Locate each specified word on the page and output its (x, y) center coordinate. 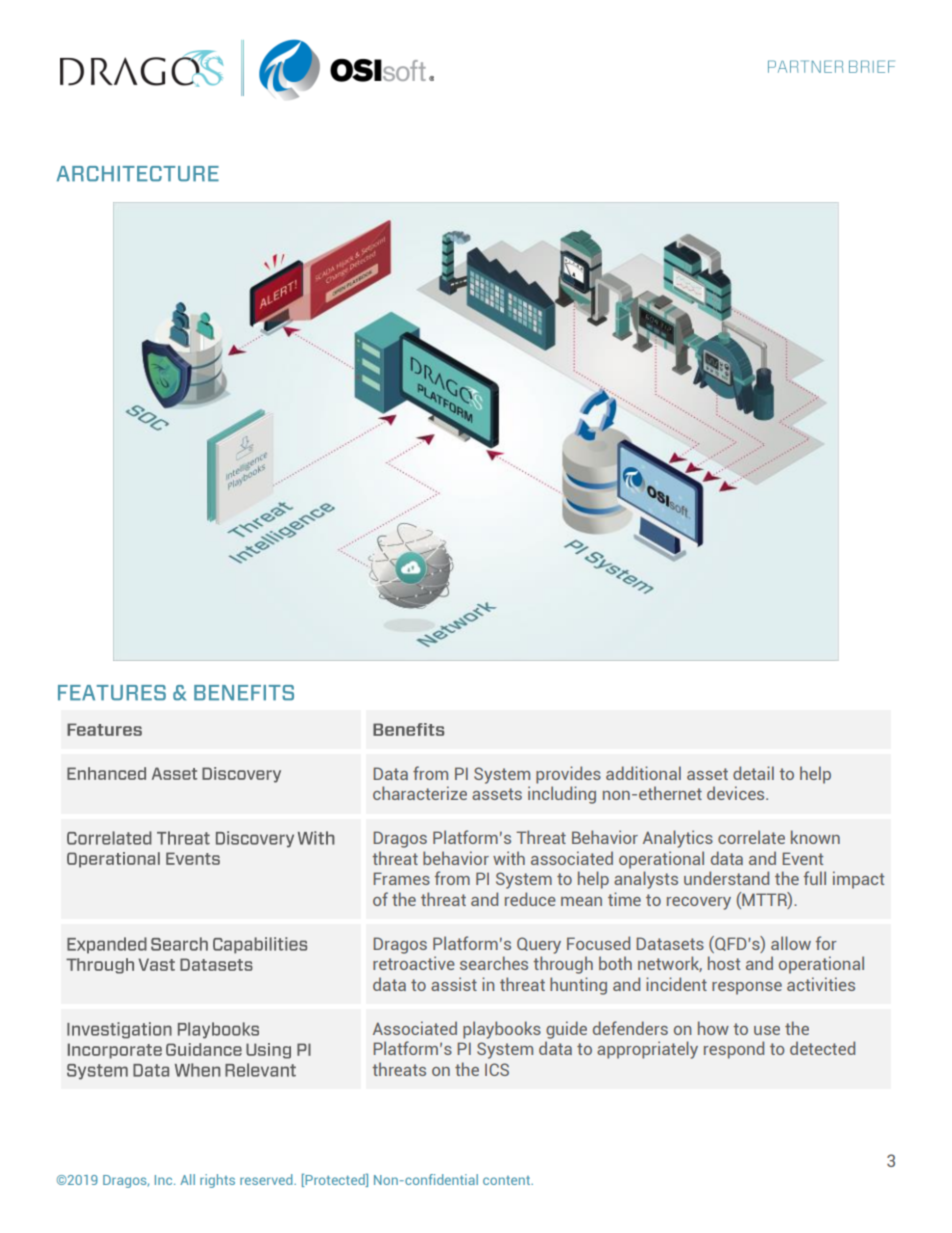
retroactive (414, 963)
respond (734, 1050)
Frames (402, 878)
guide (566, 1030)
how (713, 1028)
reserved (267, 1179)
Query (539, 945)
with (509, 858)
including (562, 795)
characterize (420, 793)
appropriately (647, 1050)
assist (454, 984)
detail (753, 773)
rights (217, 1181)
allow (791, 943)
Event (803, 858)
